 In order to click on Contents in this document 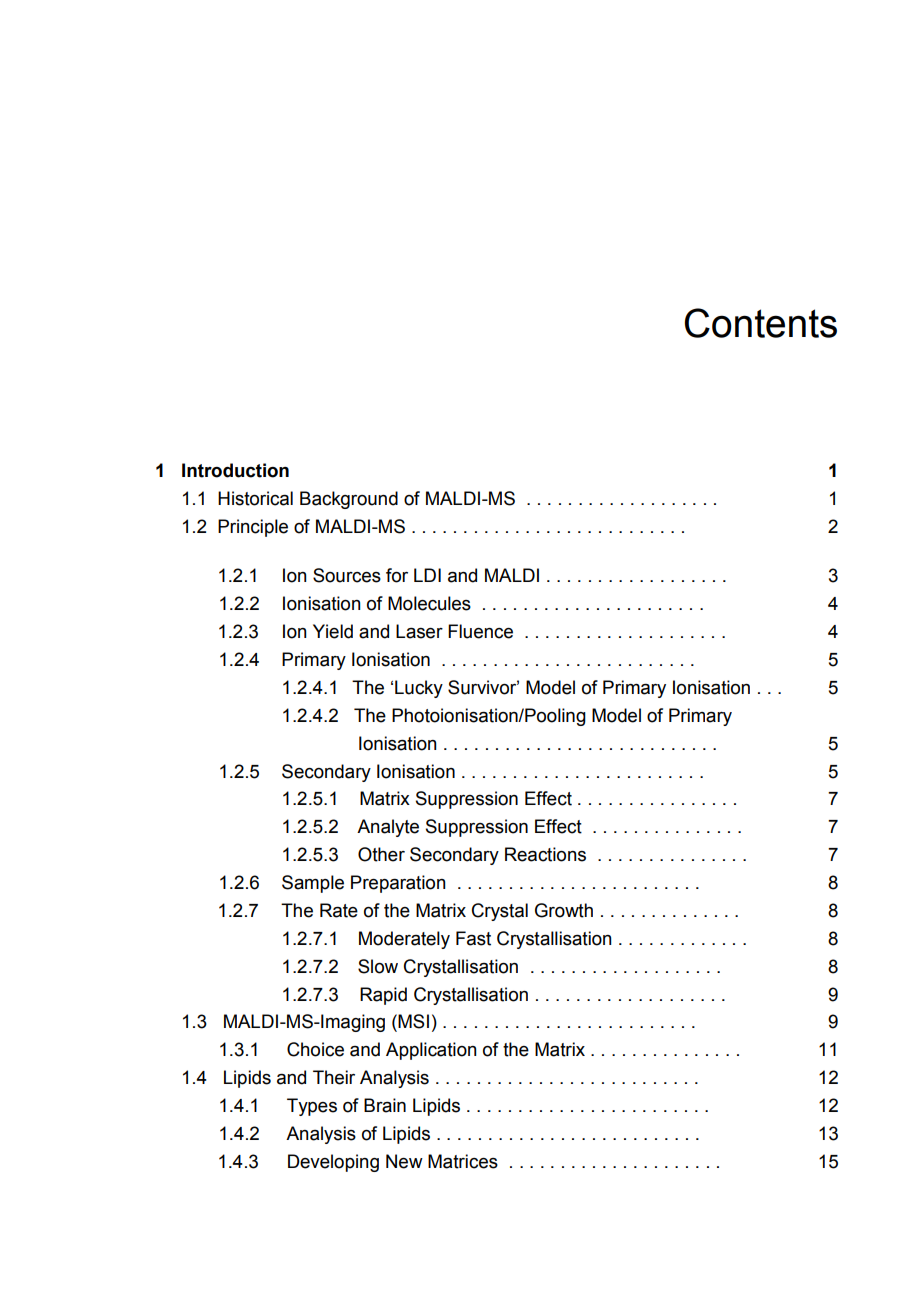, I will do `click(761, 323)`.
